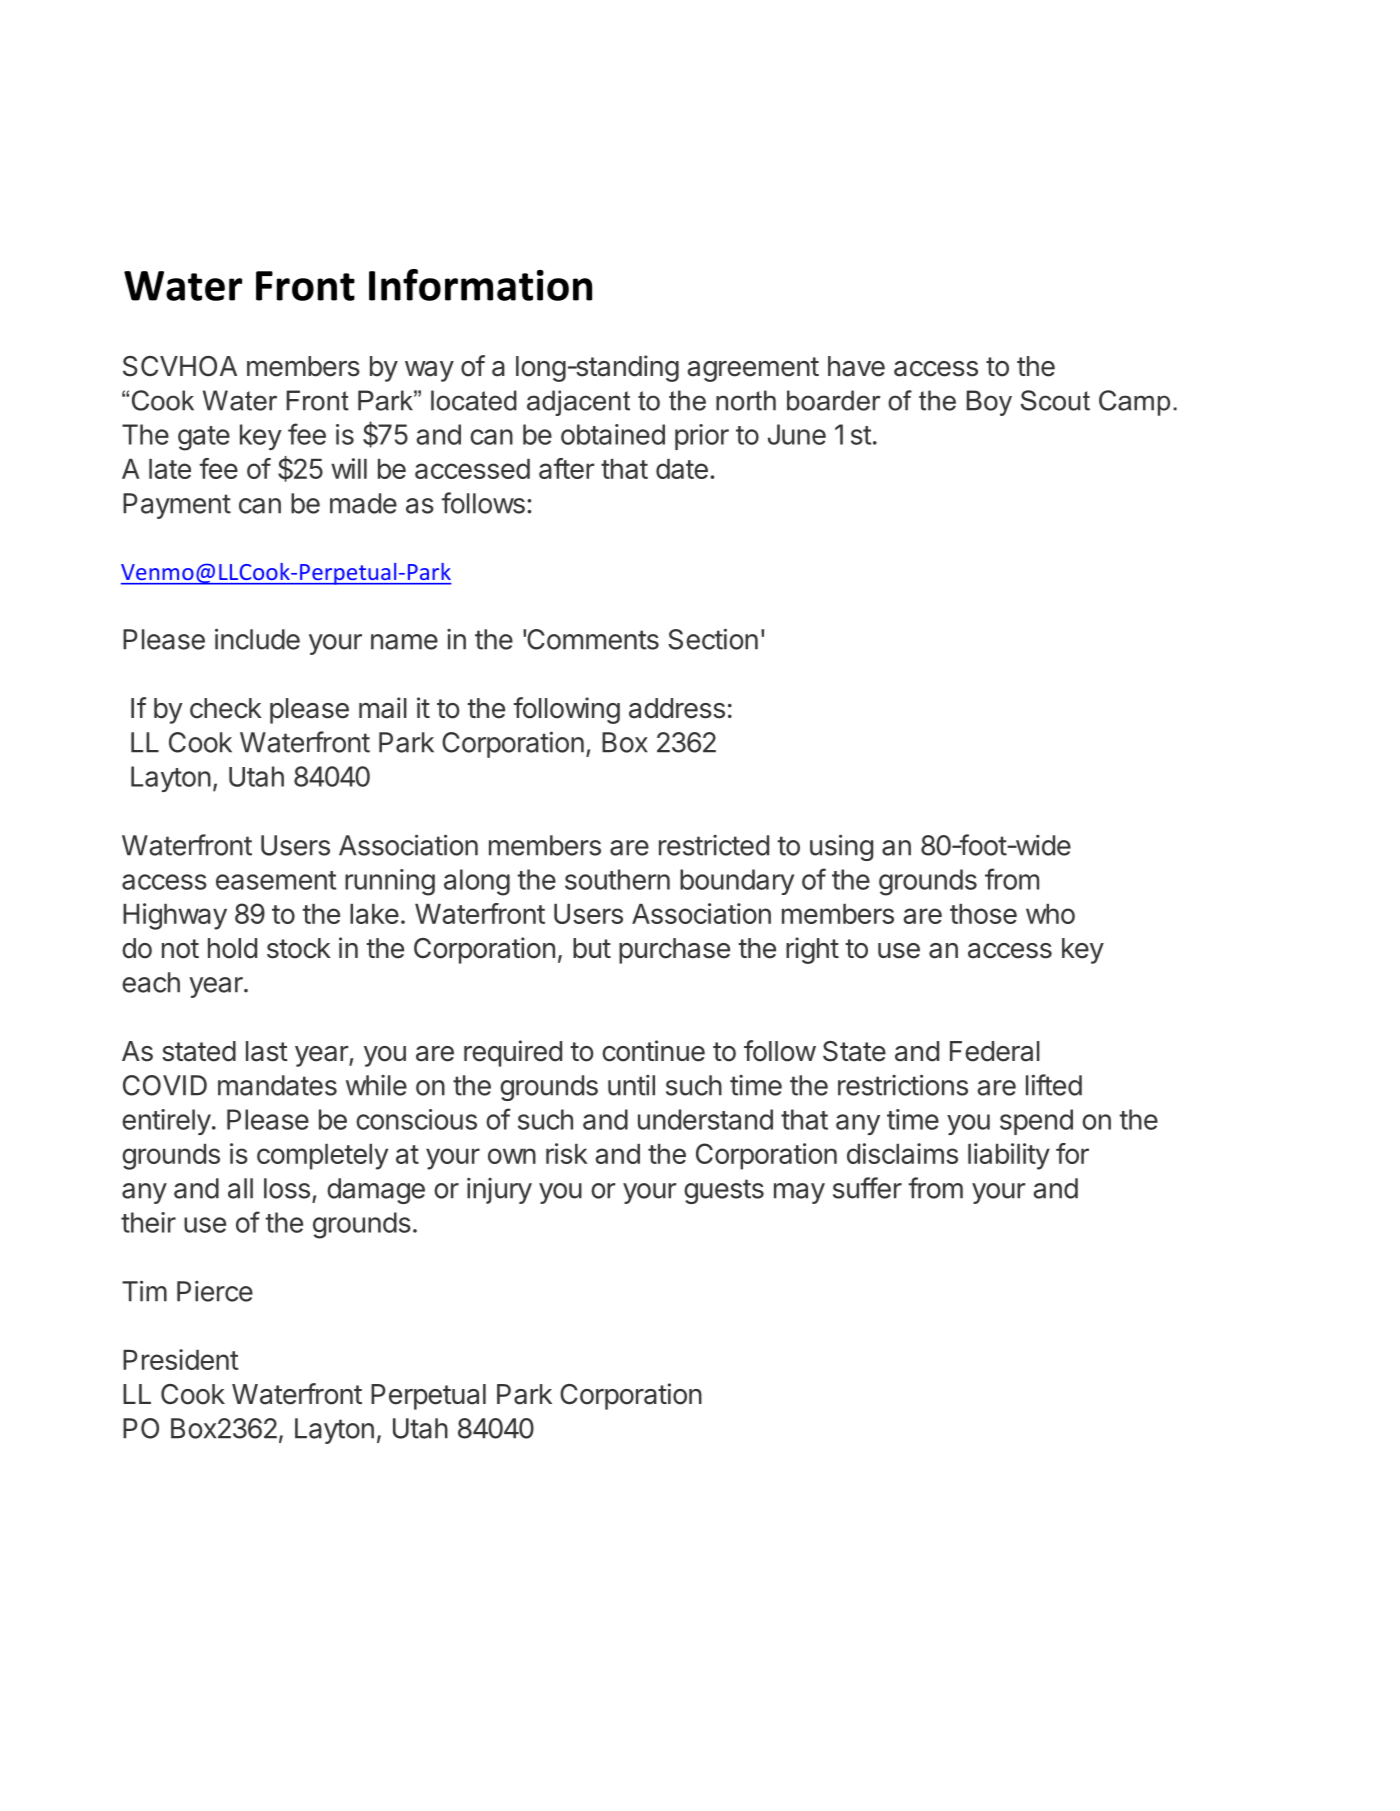  What do you see at coordinates (983, 914) in the screenshot?
I see `those` at bounding box center [983, 914].
